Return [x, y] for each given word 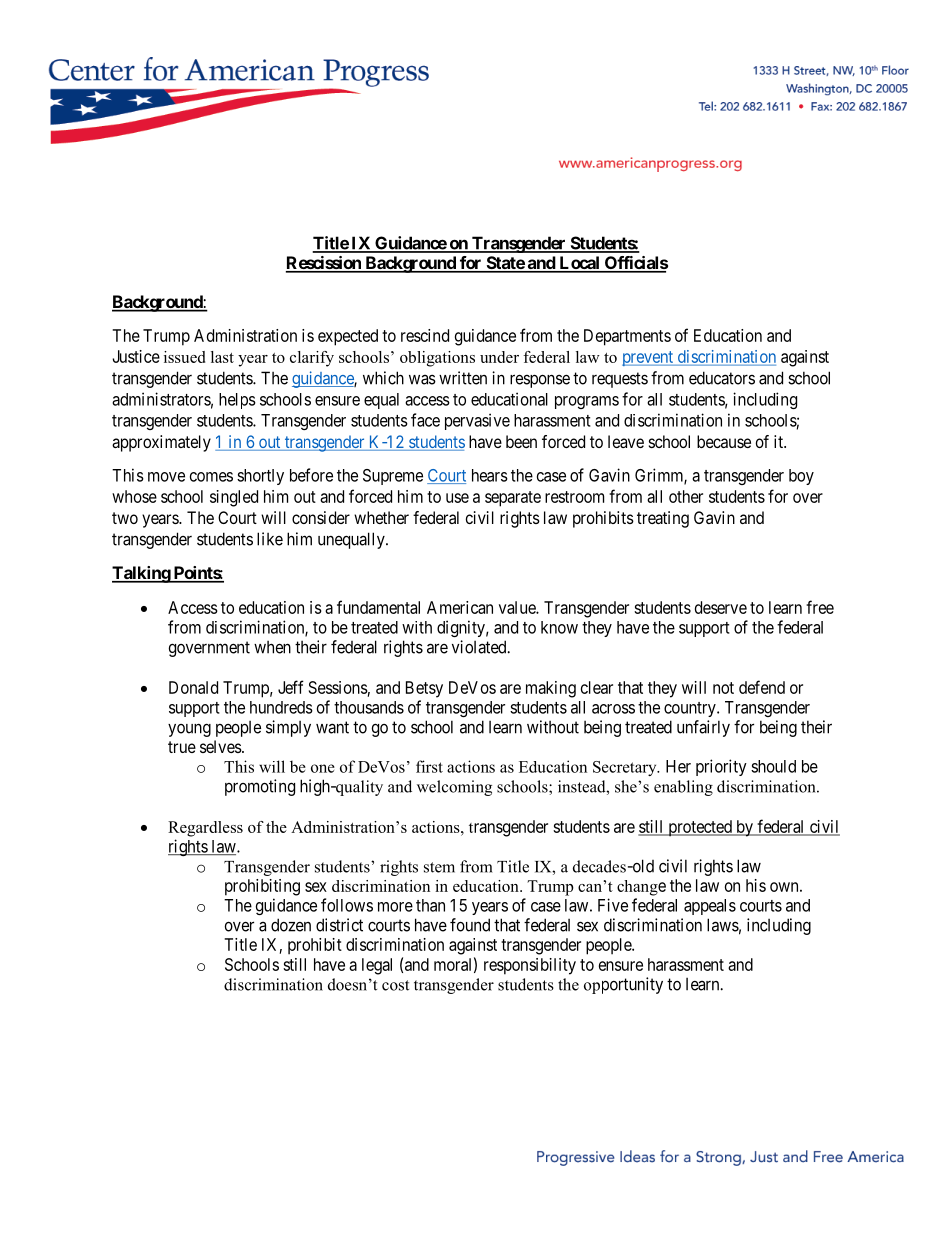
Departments [627, 337]
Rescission [324, 264]
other [686, 496]
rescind [425, 335]
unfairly [703, 728]
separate [513, 499]
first [429, 766]
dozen [291, 925]
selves [221, 746]
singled [234, 498]
